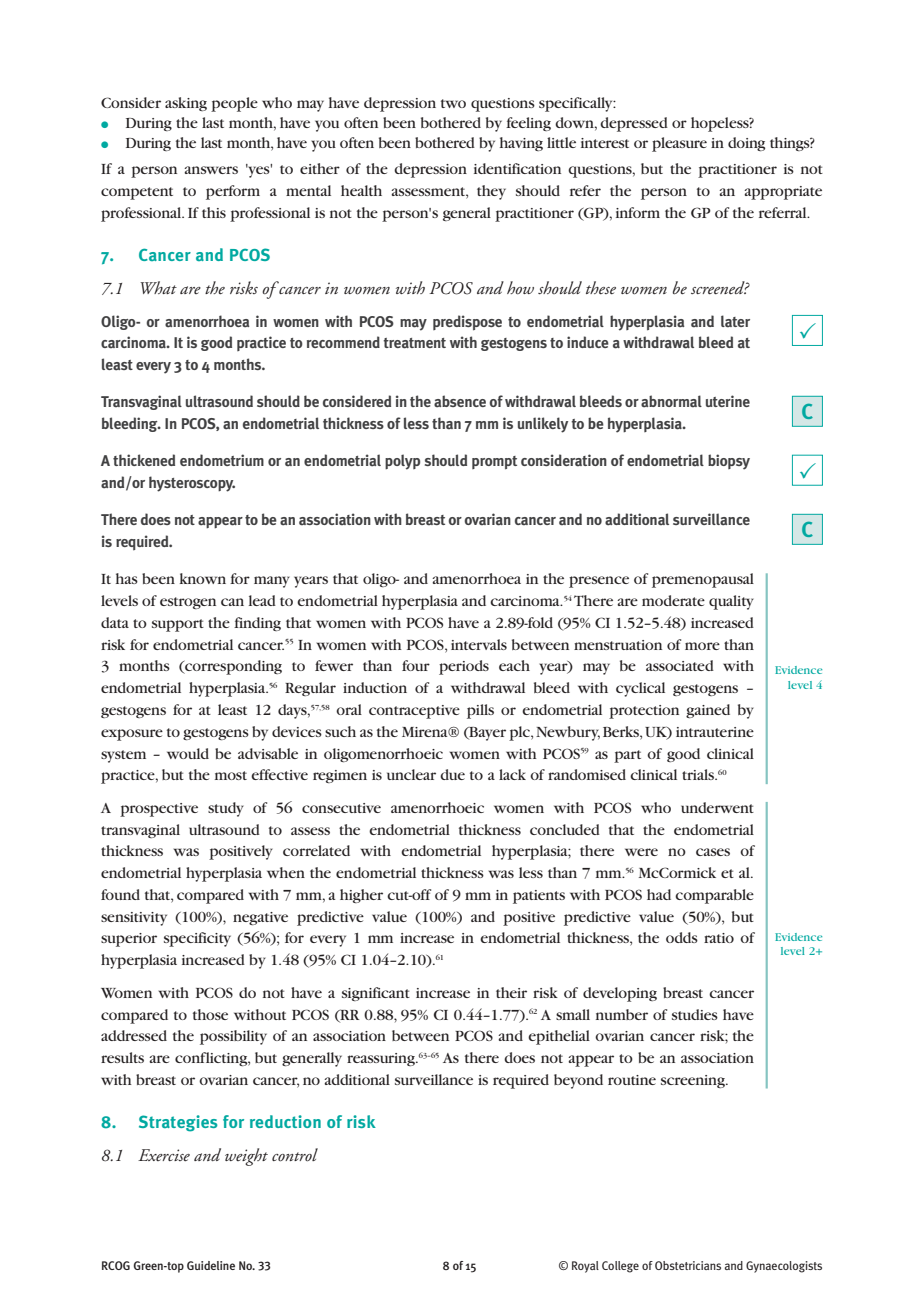  What do you see at coordinates (453, 103) in the screenshot?
I see `two` at bounding box center [453, 103].
